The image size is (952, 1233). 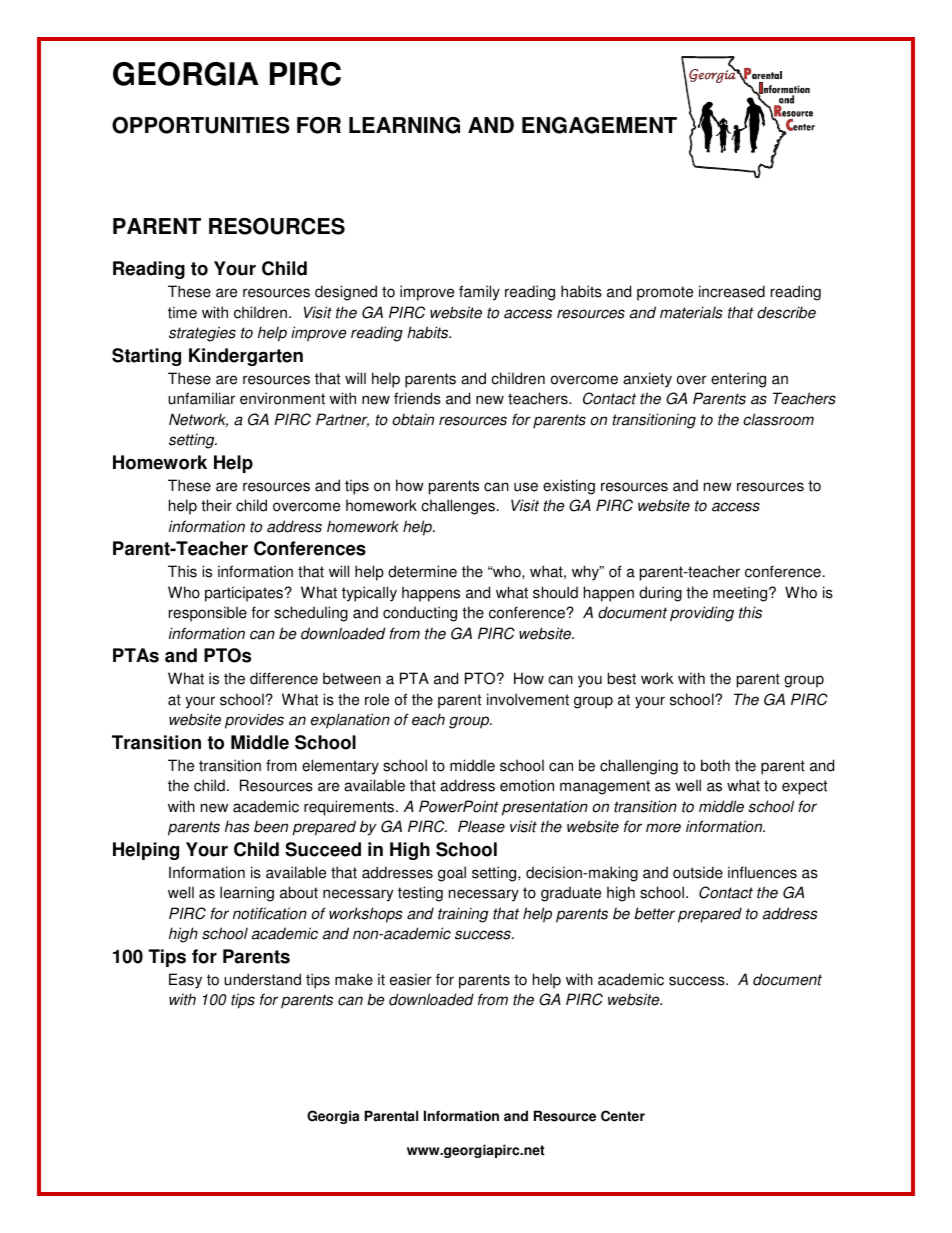 I want to click on has, so click(x=237, y=826).
